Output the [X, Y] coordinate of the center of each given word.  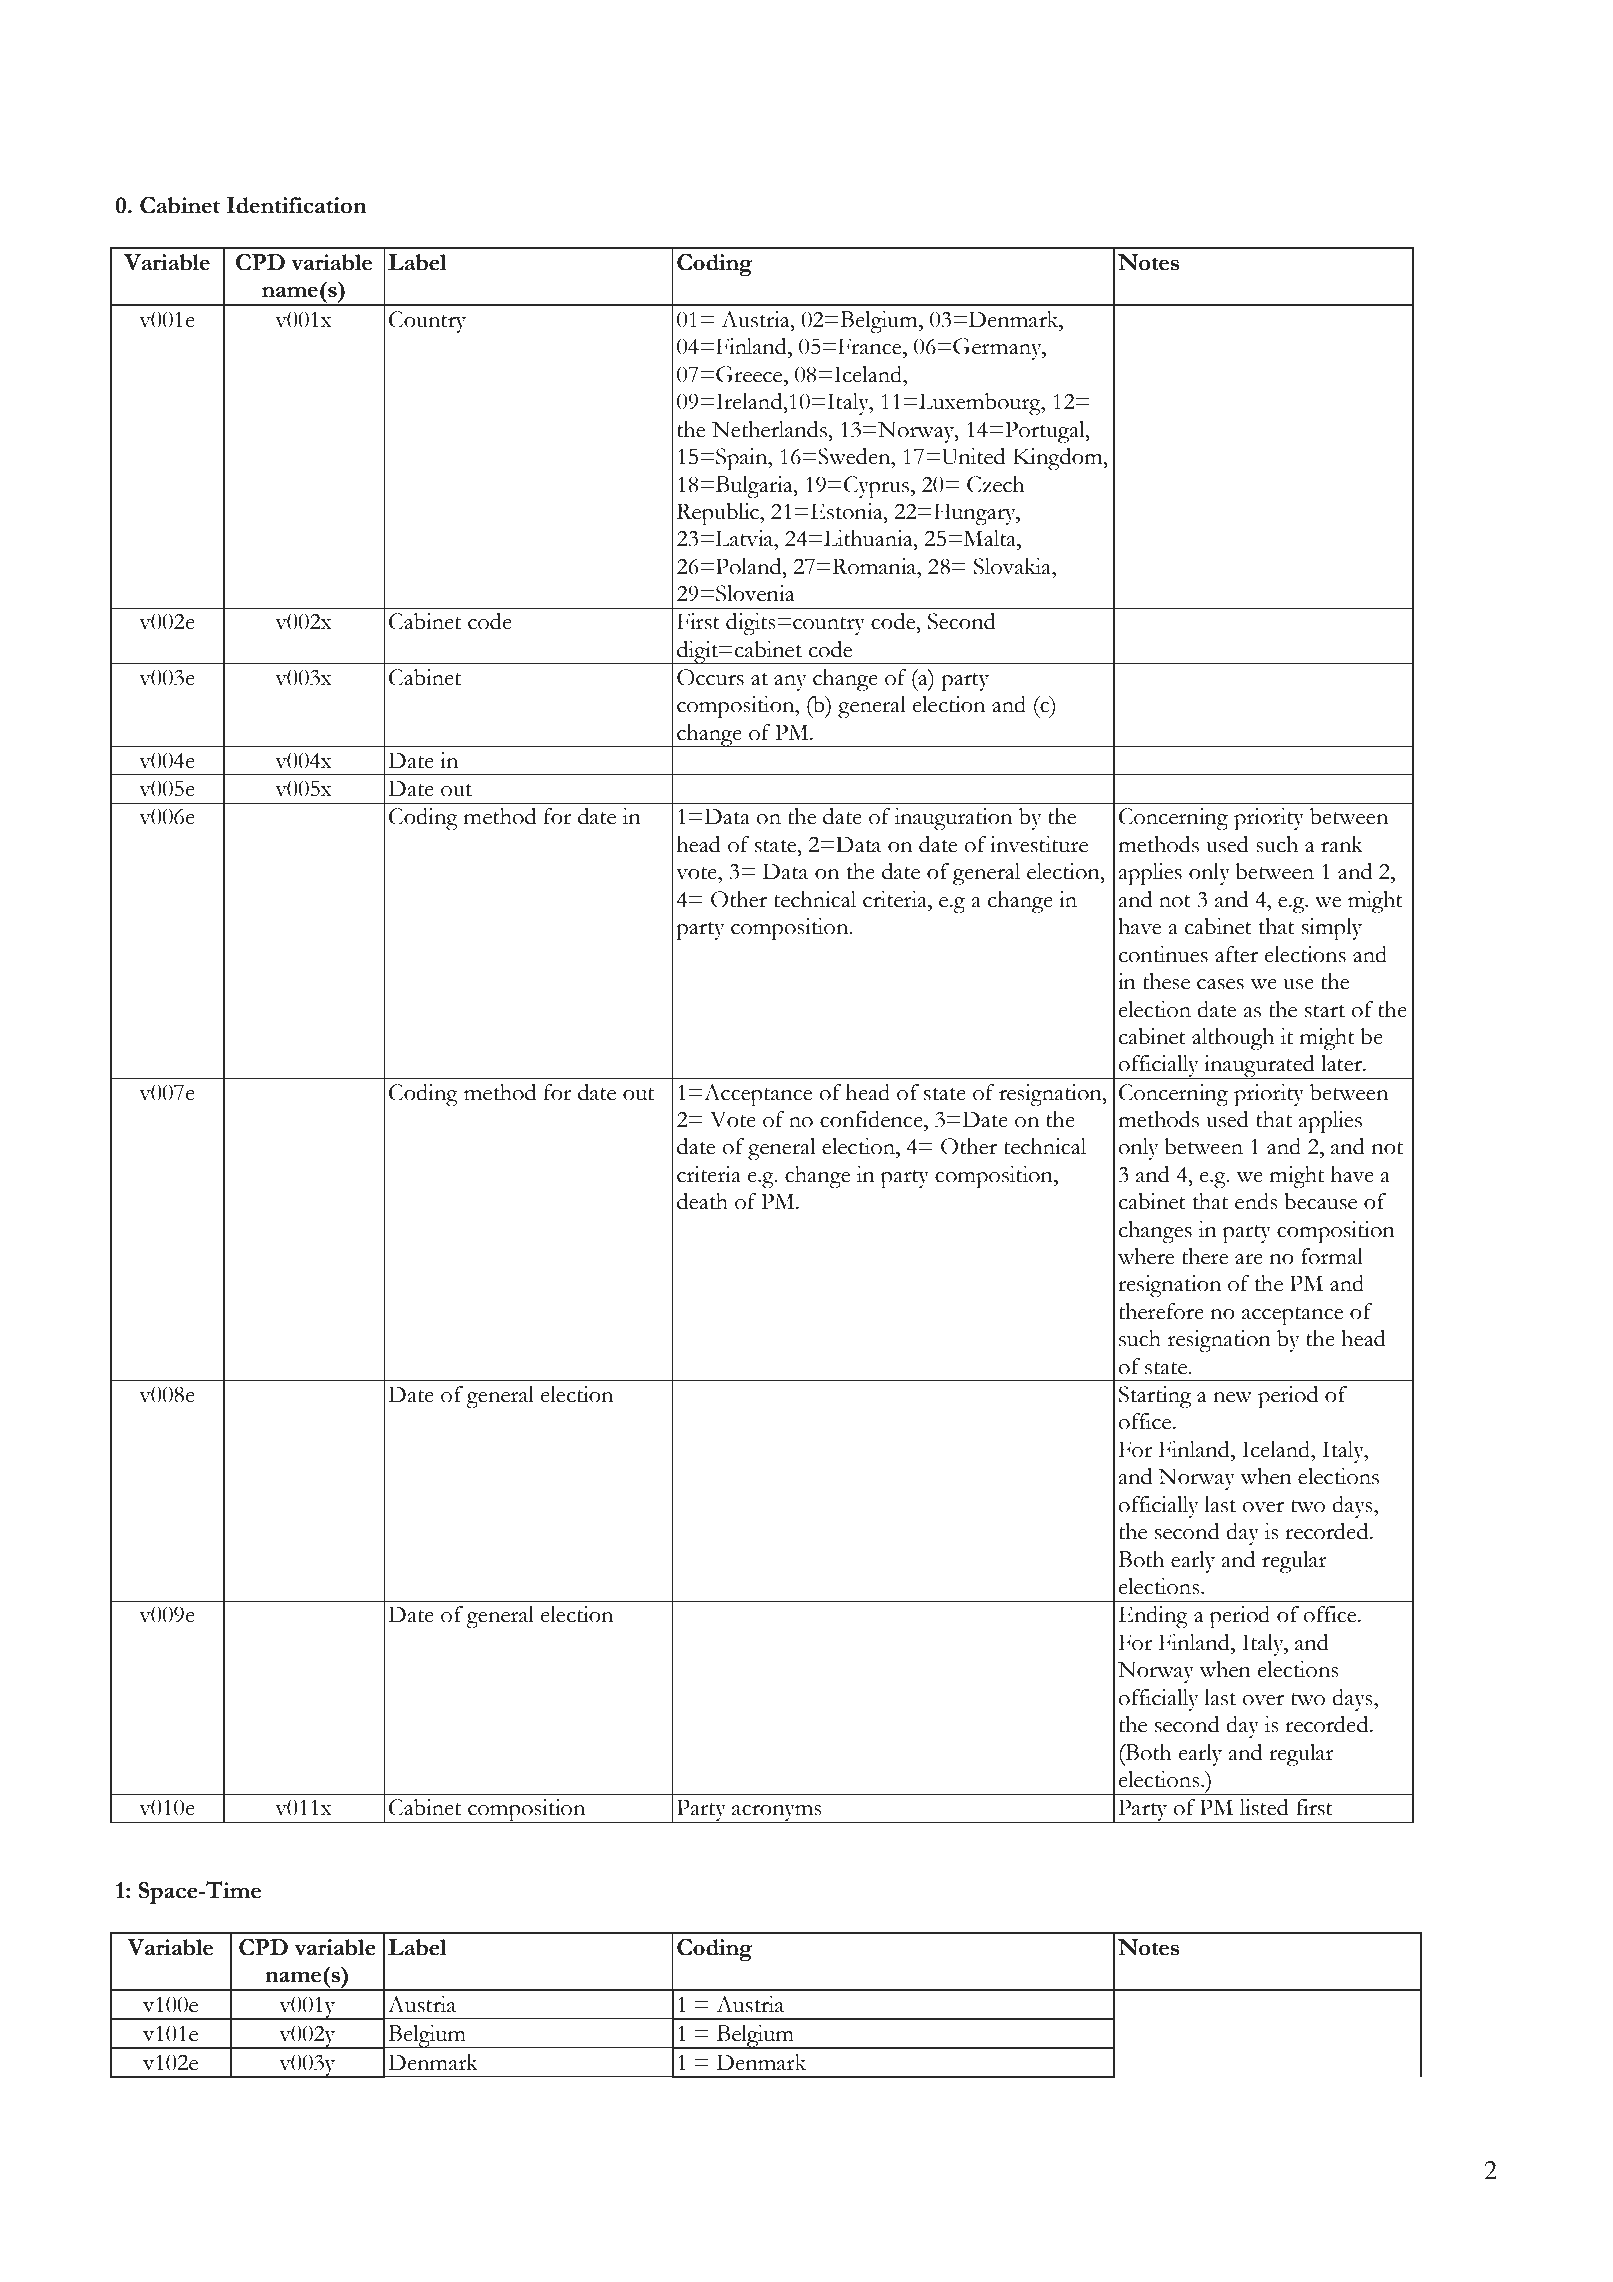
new [1232, 1397]
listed [1264, 1807]
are [1249, 1259]
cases [1220, 984]
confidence [872, 1119]
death [702, 1201]
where [1146, 1256]
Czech [996, 484]
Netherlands [770, 429]
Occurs [710, 677]
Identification [296, 205]
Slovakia [1014, 566]
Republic [719, 514]
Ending [1153, 1617]
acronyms [777, 1814]
